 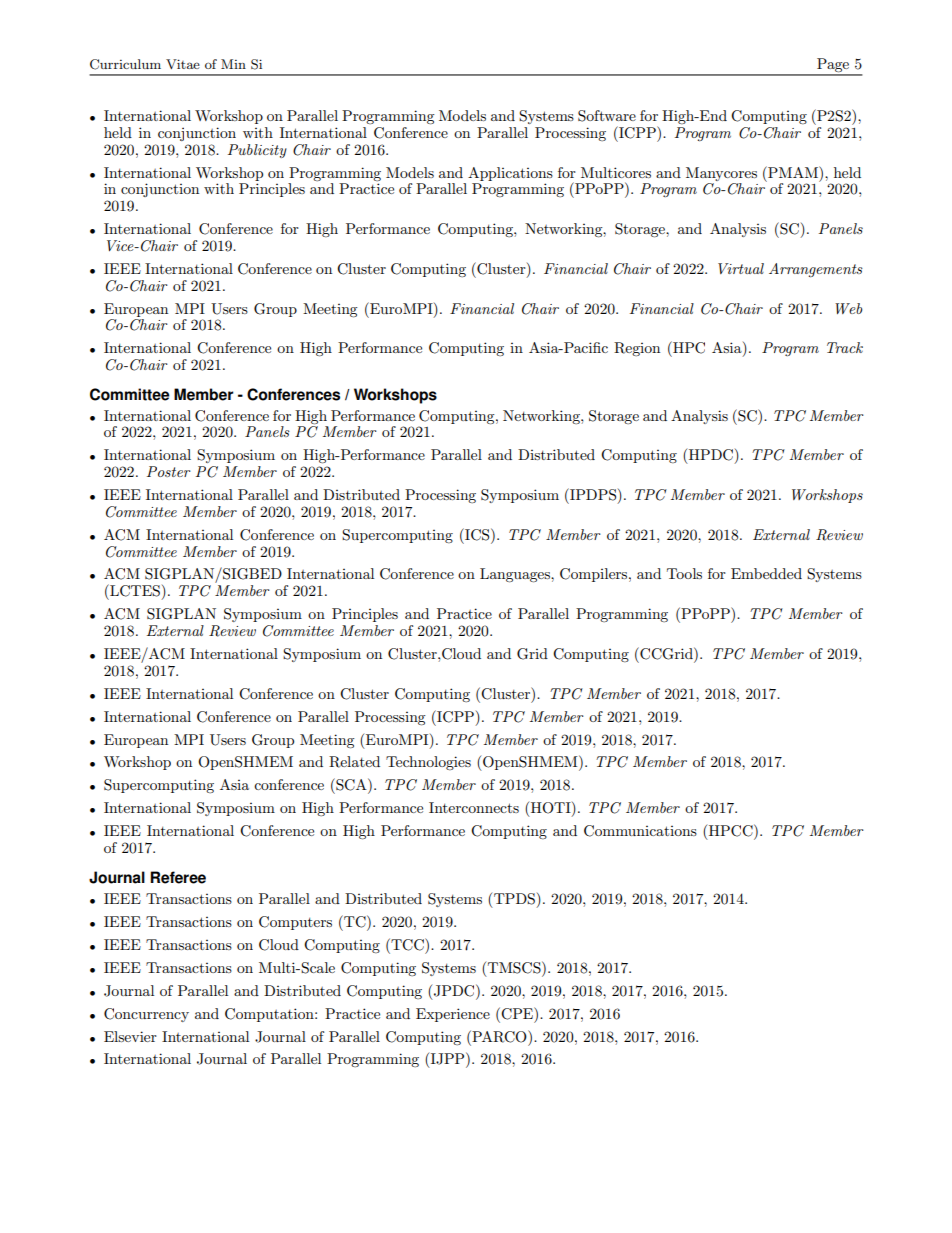 What do you see at coordinates (183, 64) in the screenshot?
I see `Vitae` at bounding box center [183, 64].
